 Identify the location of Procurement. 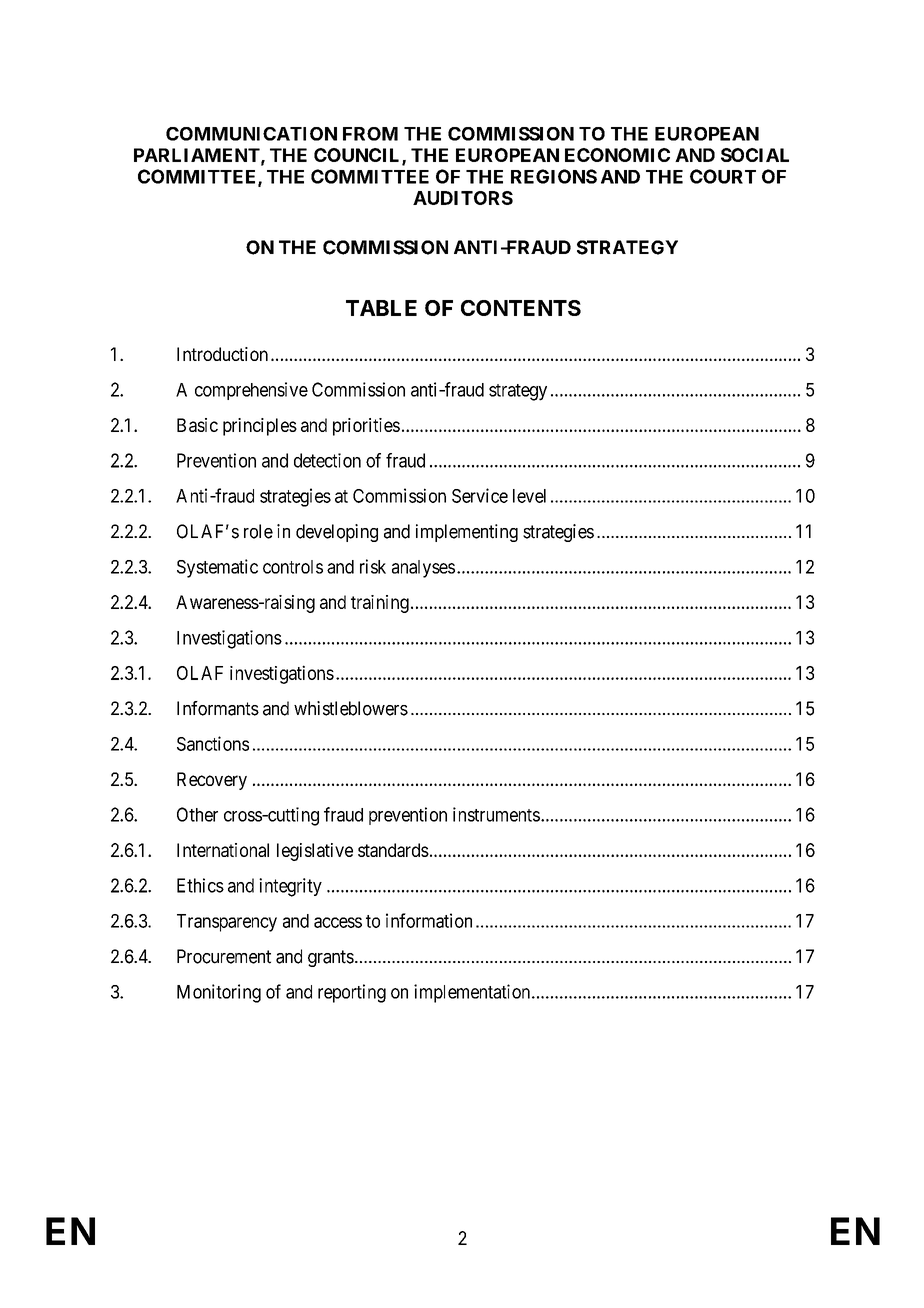
(224, 956).
